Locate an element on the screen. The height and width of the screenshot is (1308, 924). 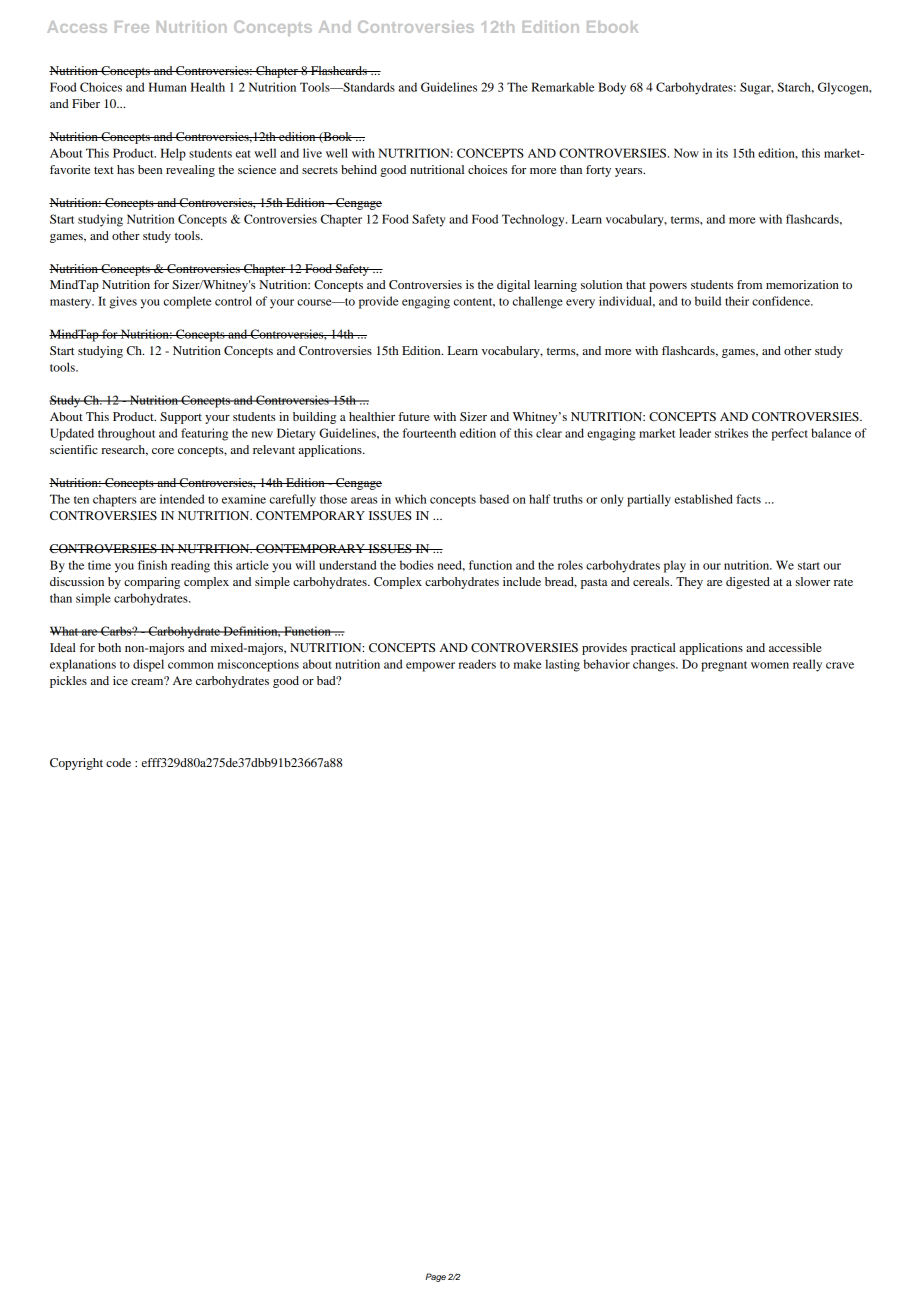
Human is located at coordinates (168, 87).
